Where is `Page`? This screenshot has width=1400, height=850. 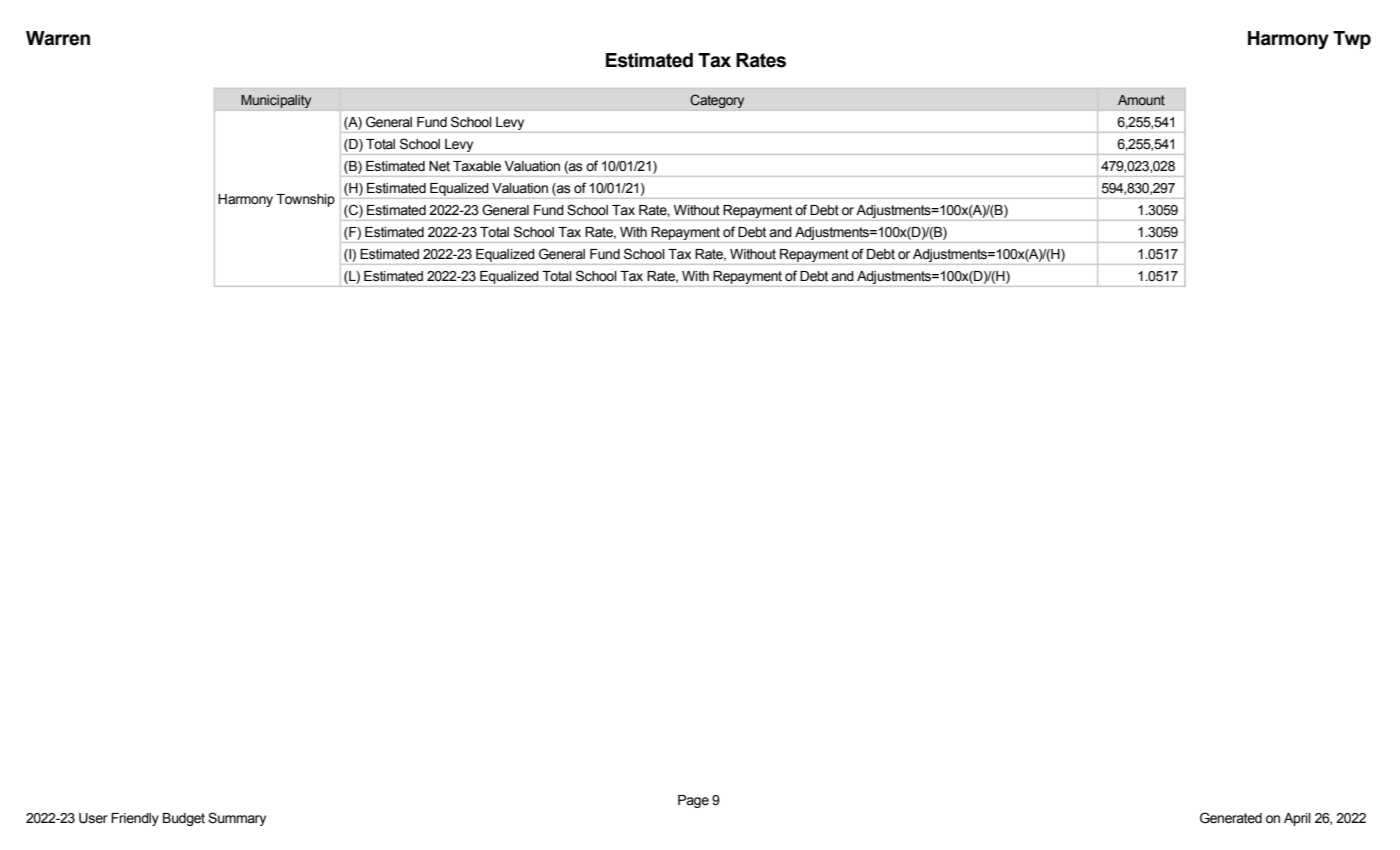 Page is located at coordinates (693, 801).
